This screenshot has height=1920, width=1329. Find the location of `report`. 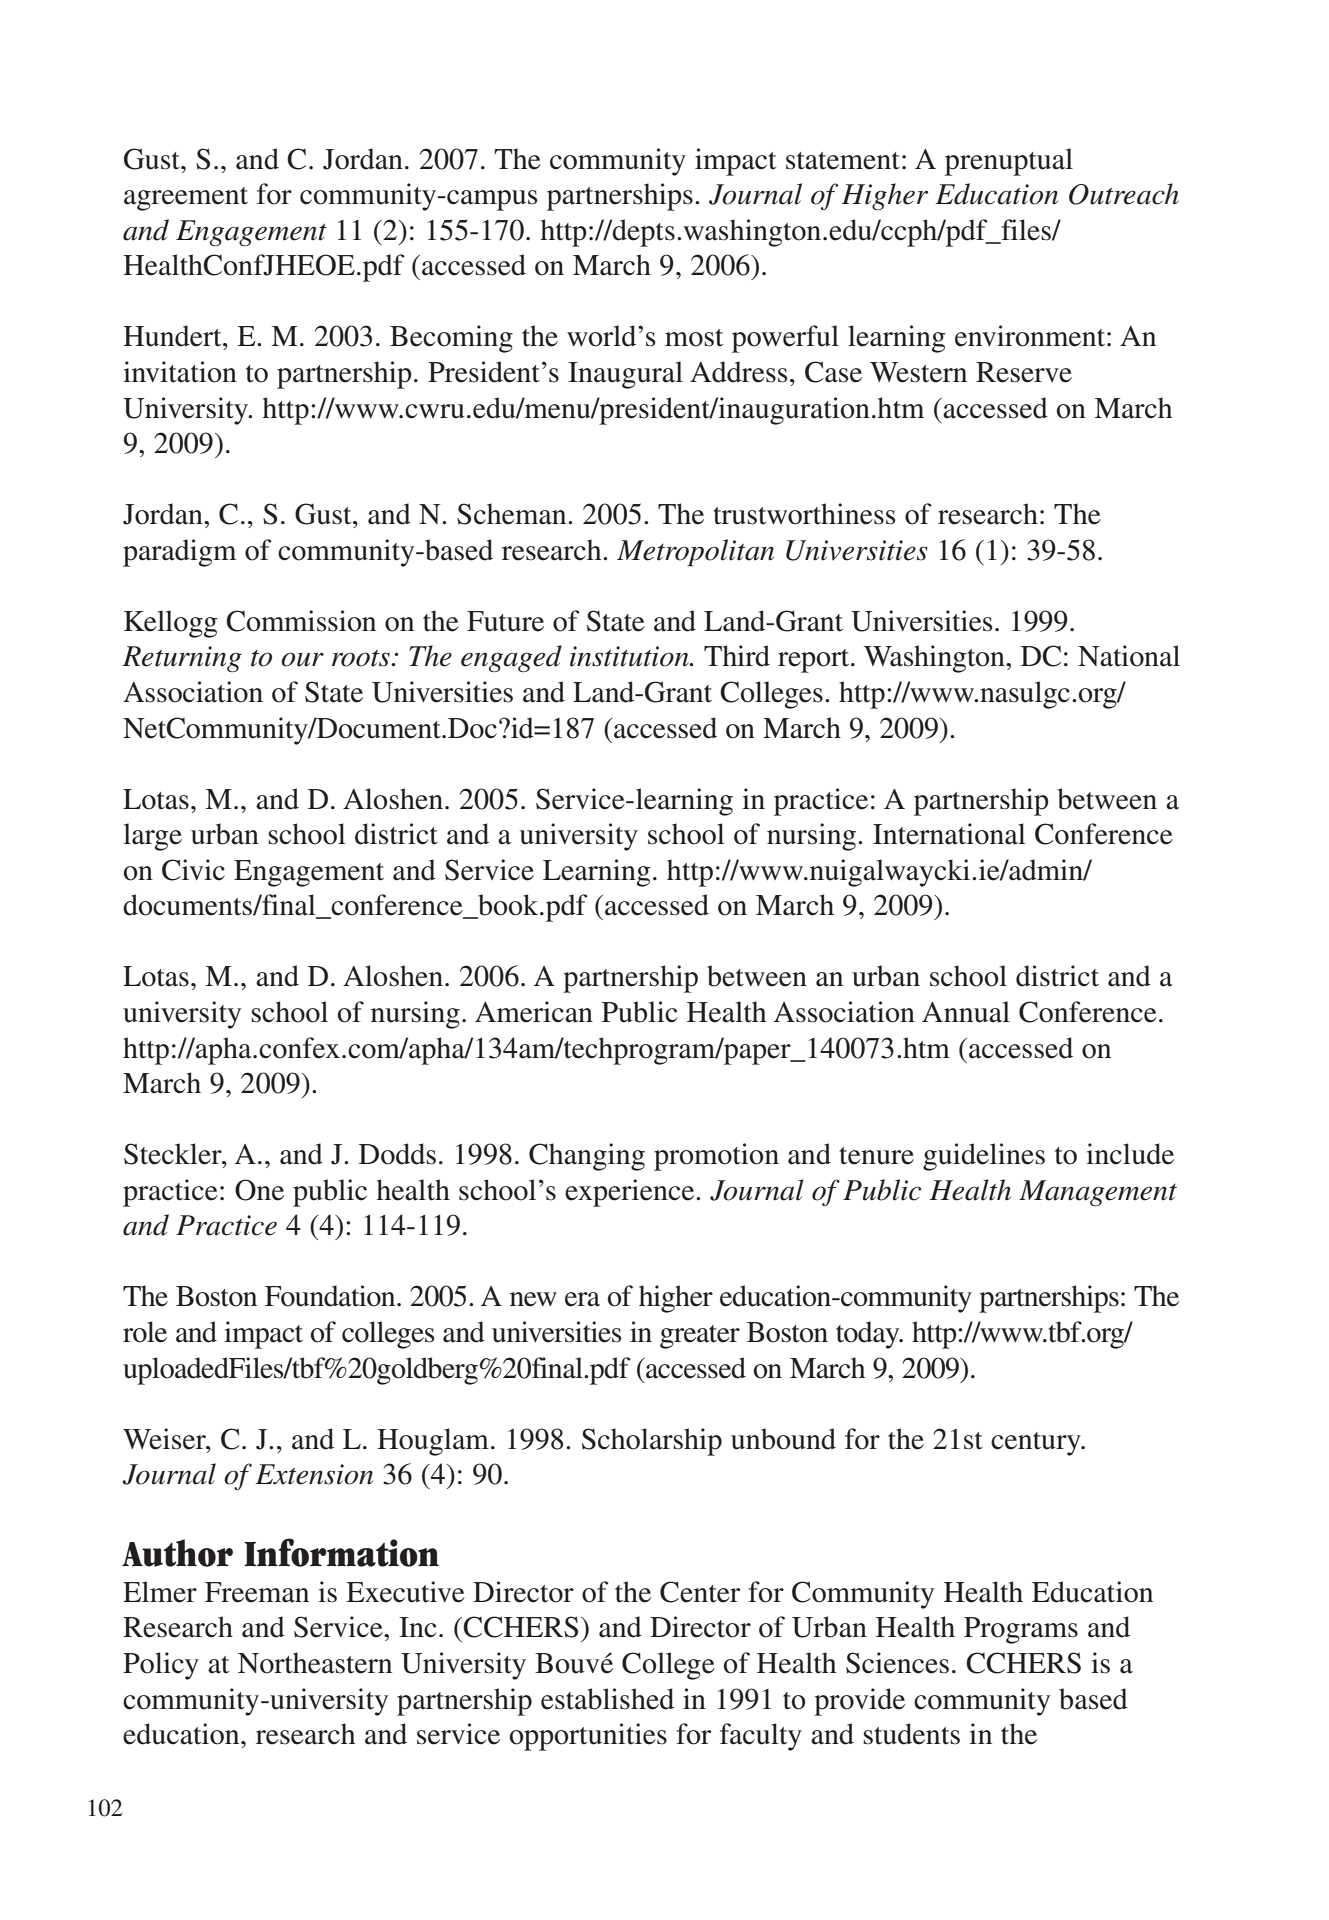

report is located at coordinates (815, 661).
